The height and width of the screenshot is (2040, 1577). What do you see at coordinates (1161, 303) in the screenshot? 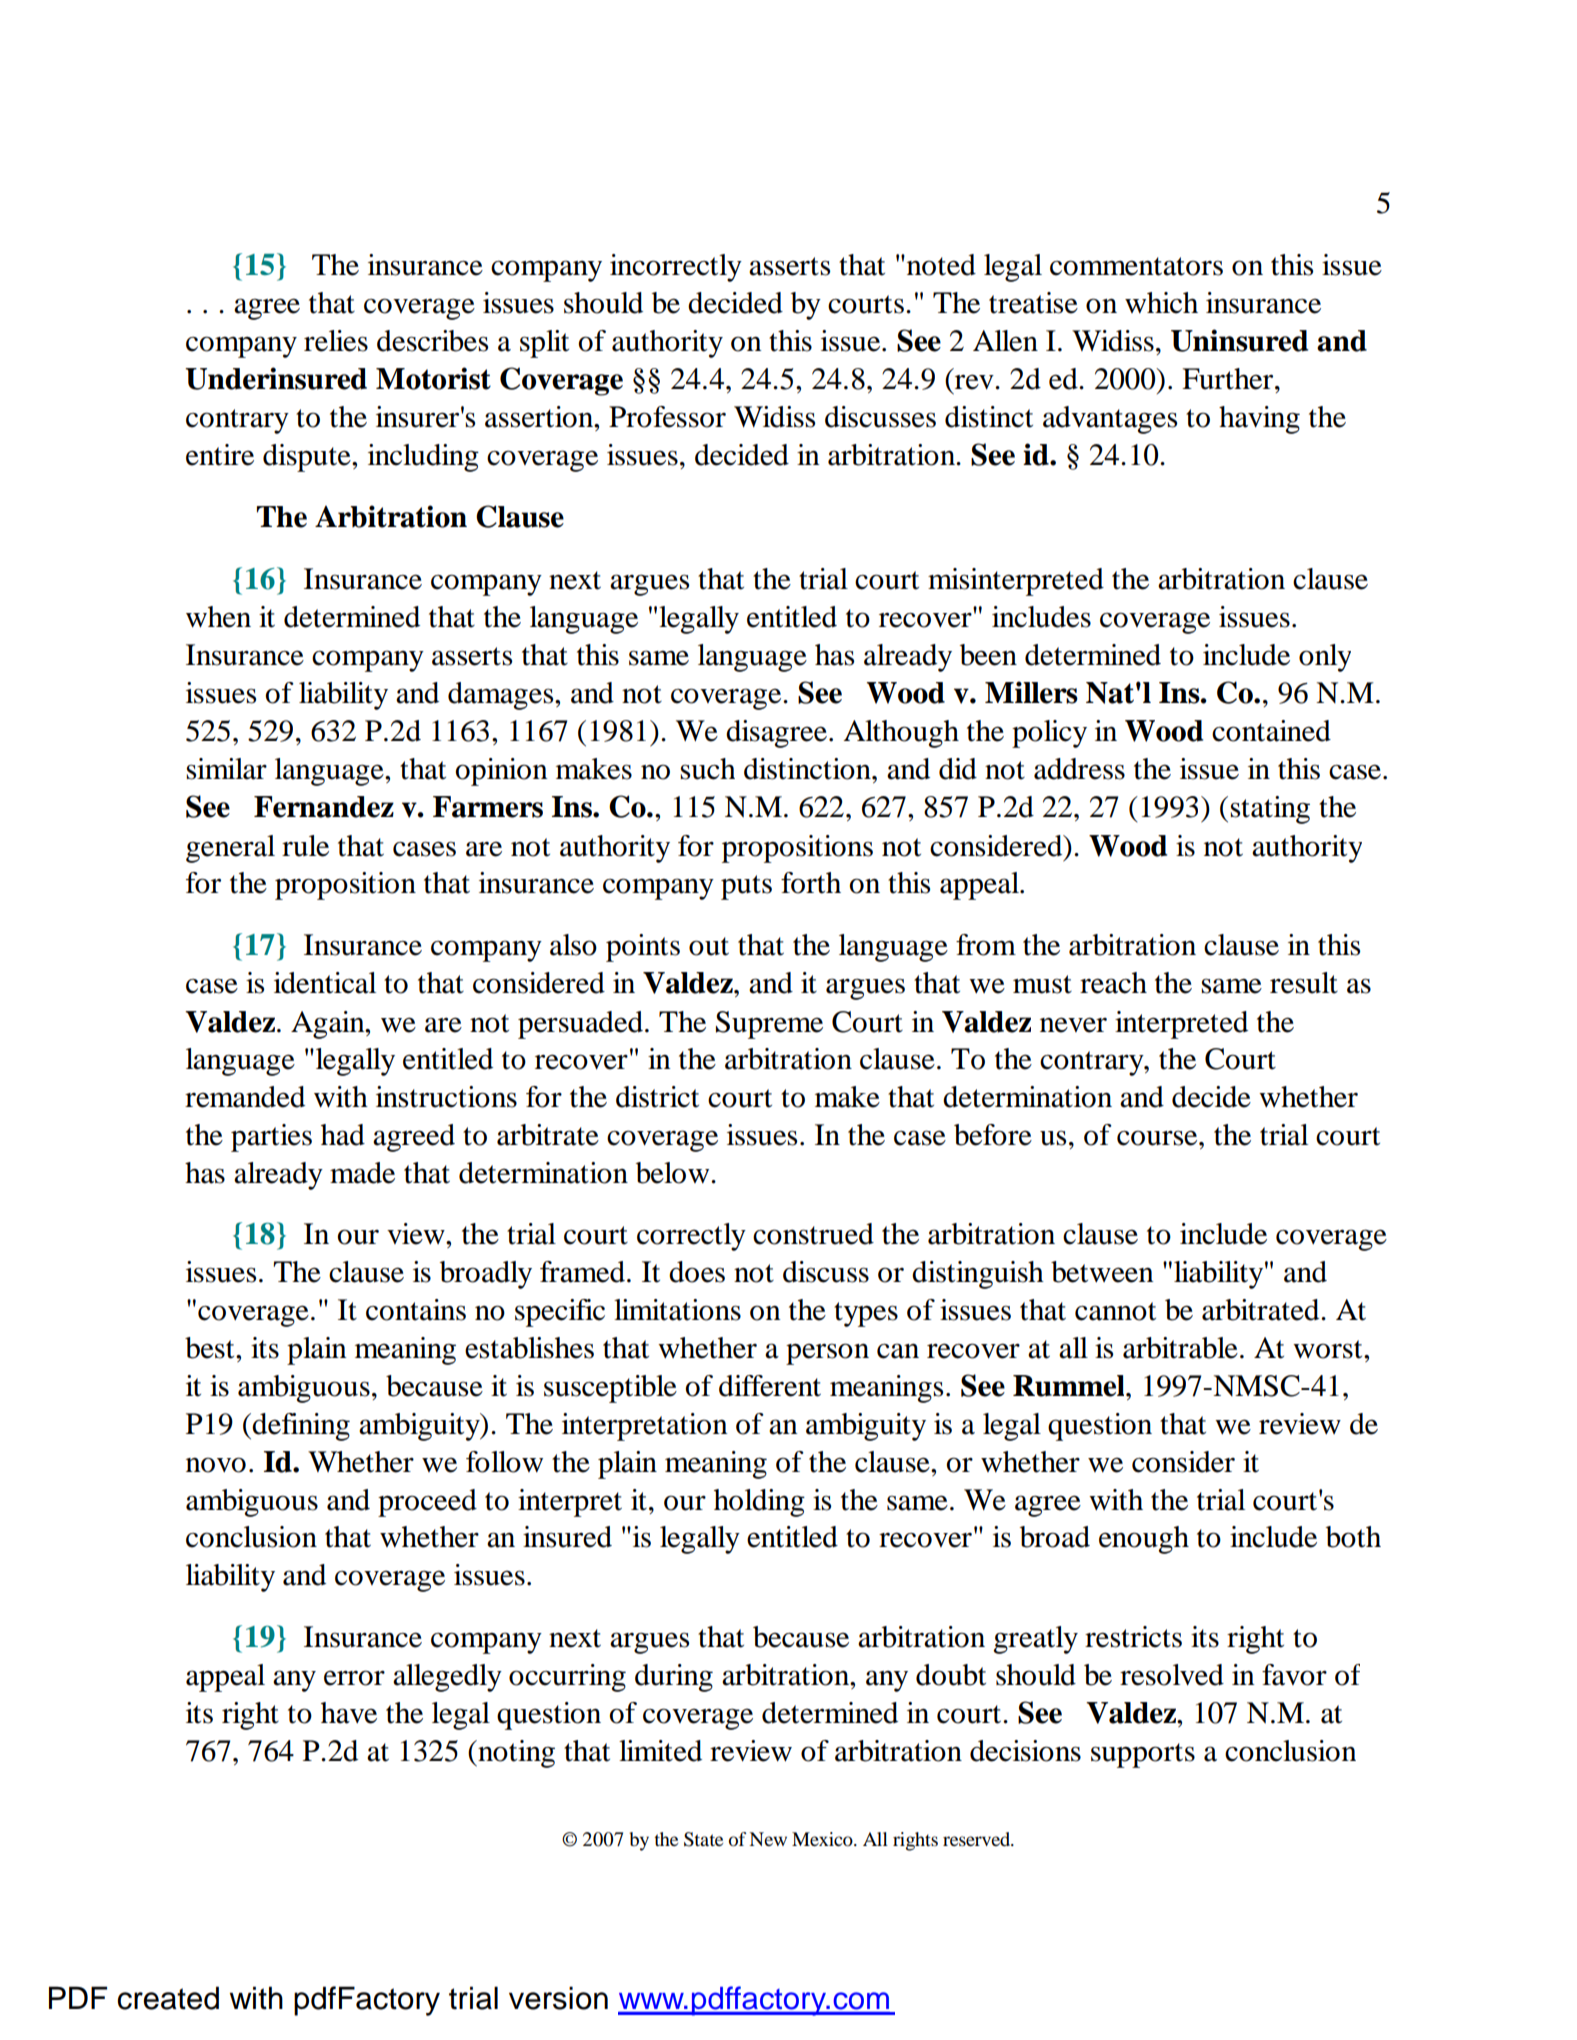
I see `which` at bounding box center [1161, 303].
